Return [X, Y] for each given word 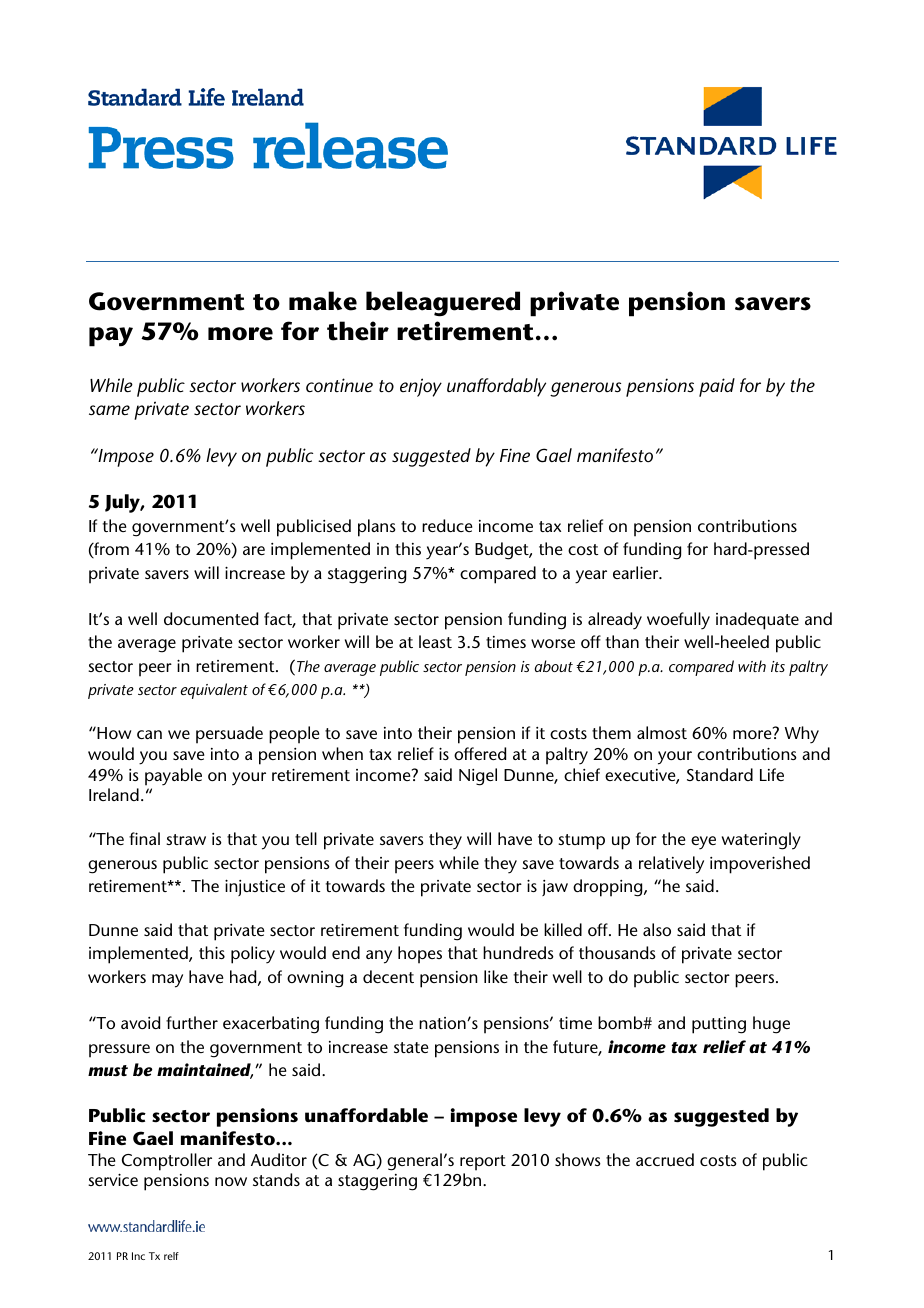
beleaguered [443, 304]
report [483, 1163]
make [323, 301]
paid [717, 387]
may [167, 981]
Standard [720, 774]
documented [211, 618]
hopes [420, 955]
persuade [229, 735]
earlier [637, 572]
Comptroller [167, 1162]
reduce [447, 525]
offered [480, 753]
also [657, 929]
